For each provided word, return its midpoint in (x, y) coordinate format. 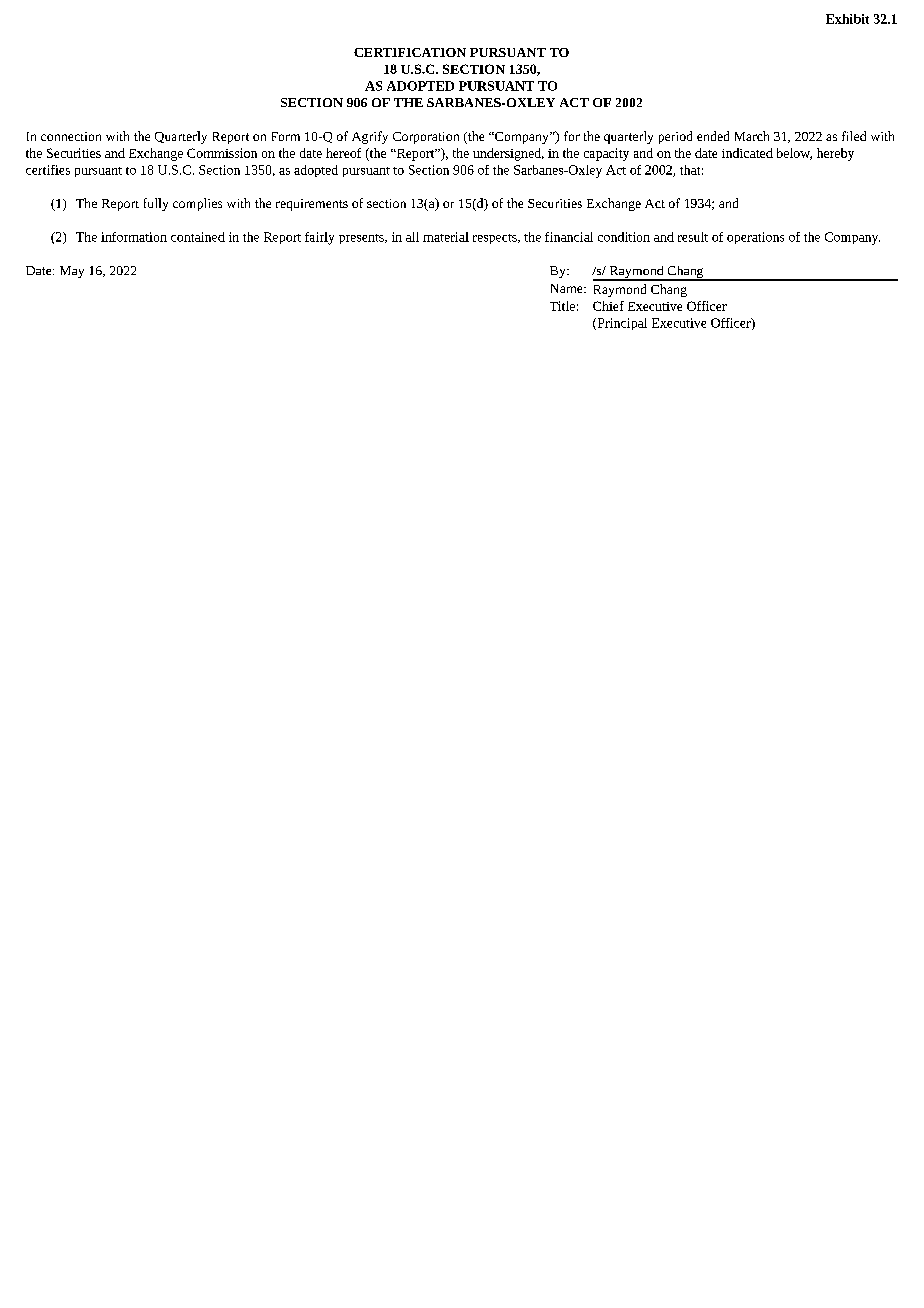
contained (198, 237)
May (72, 272)
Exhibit (847, 19)
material (446, 237)
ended (713, 136)
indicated (747, 153)
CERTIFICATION (410, 52)
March (752, 136)
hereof (343, 153)
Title (562, 306)
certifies (48, 170)
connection (71, 136)
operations (755, 238)
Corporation (426, 138)
